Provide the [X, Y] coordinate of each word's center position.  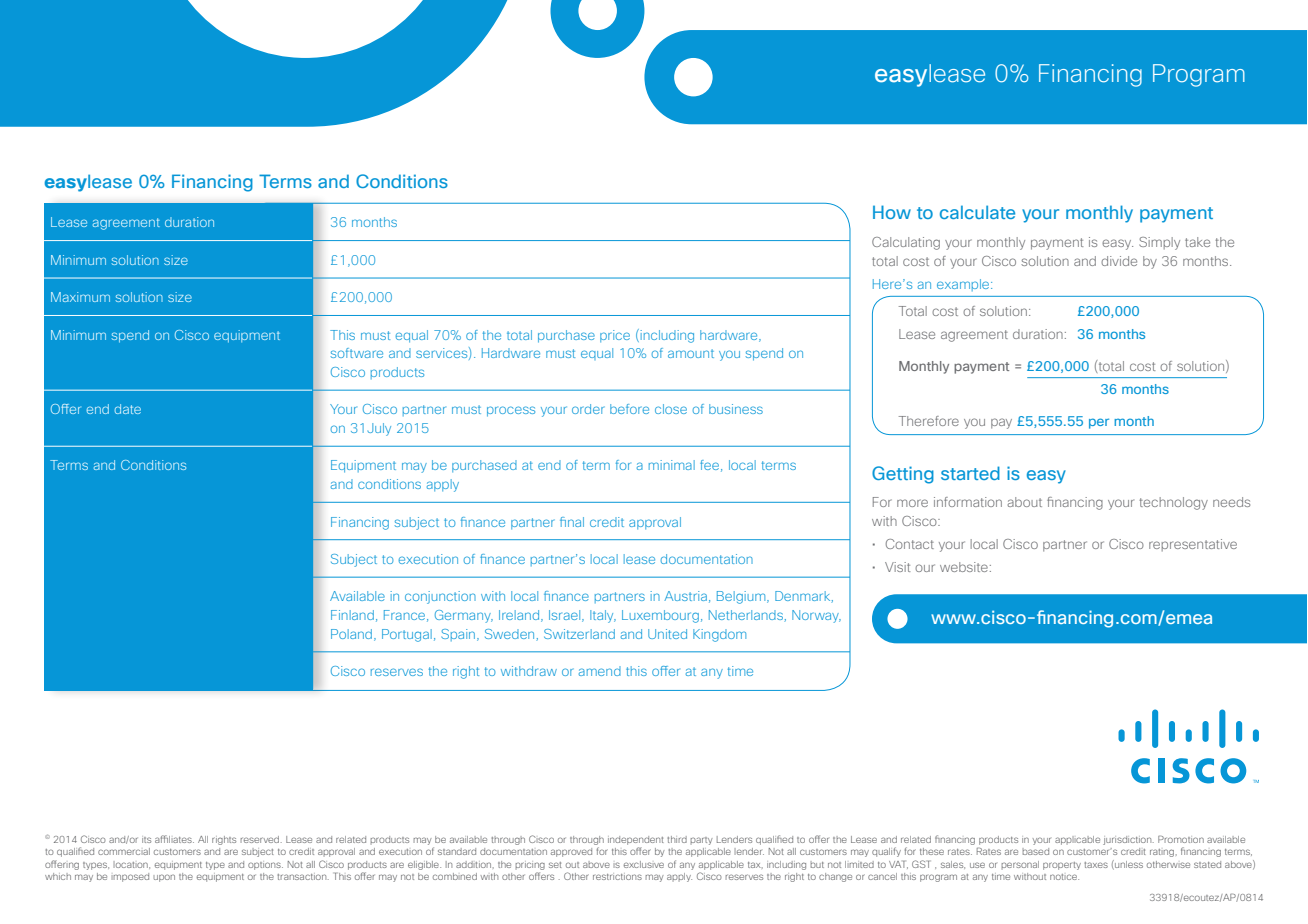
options [265, 866]
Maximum [80, 297]
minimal [672, 465]
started [970, 473]
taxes [1096, 865]
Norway [816, 616]
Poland [351, 634]
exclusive [644, 864]
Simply [1159, 243]
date [128, 409]
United [667, 634]
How [892, 212]
